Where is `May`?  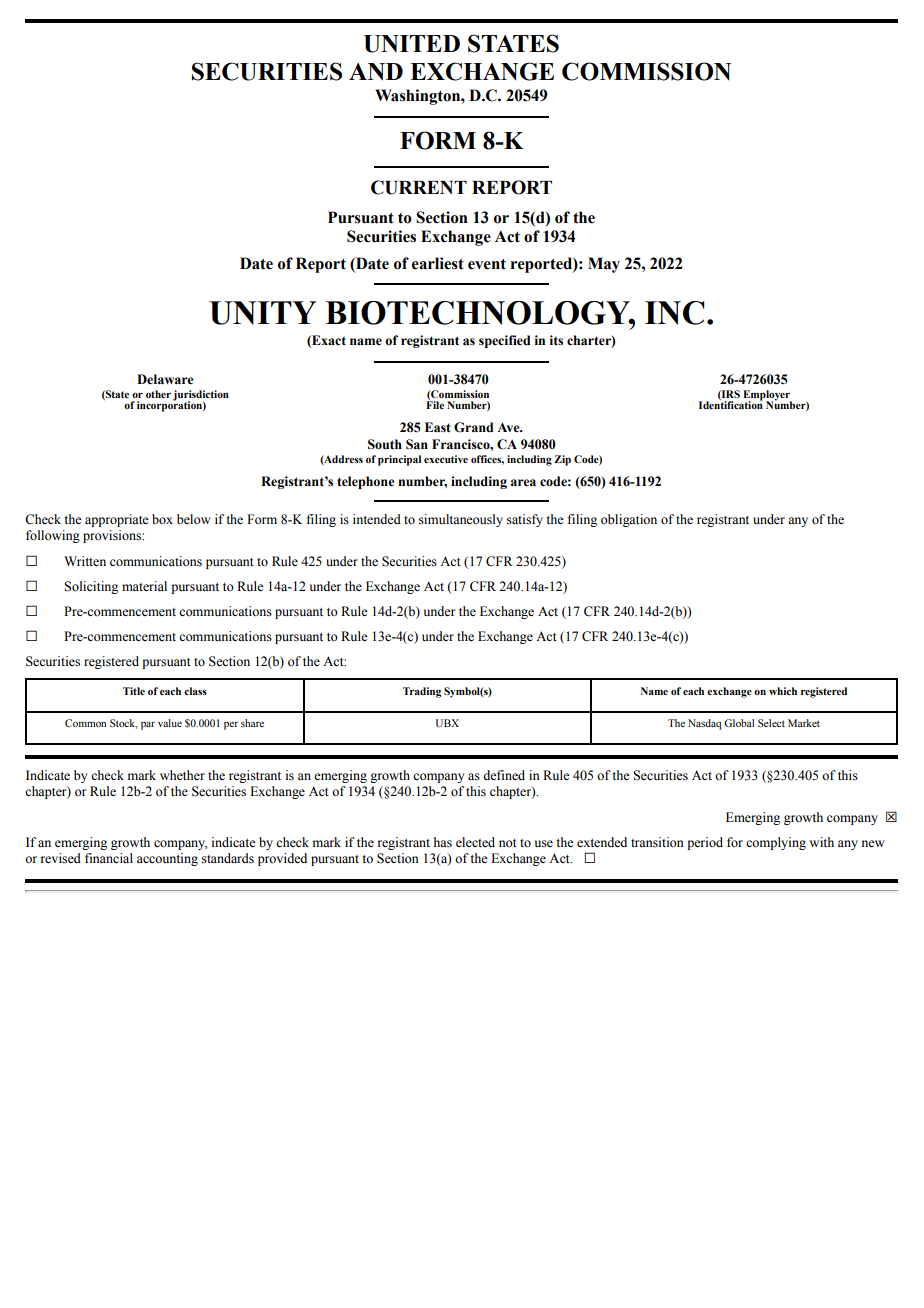
May is located at coordinates (604, 265).
